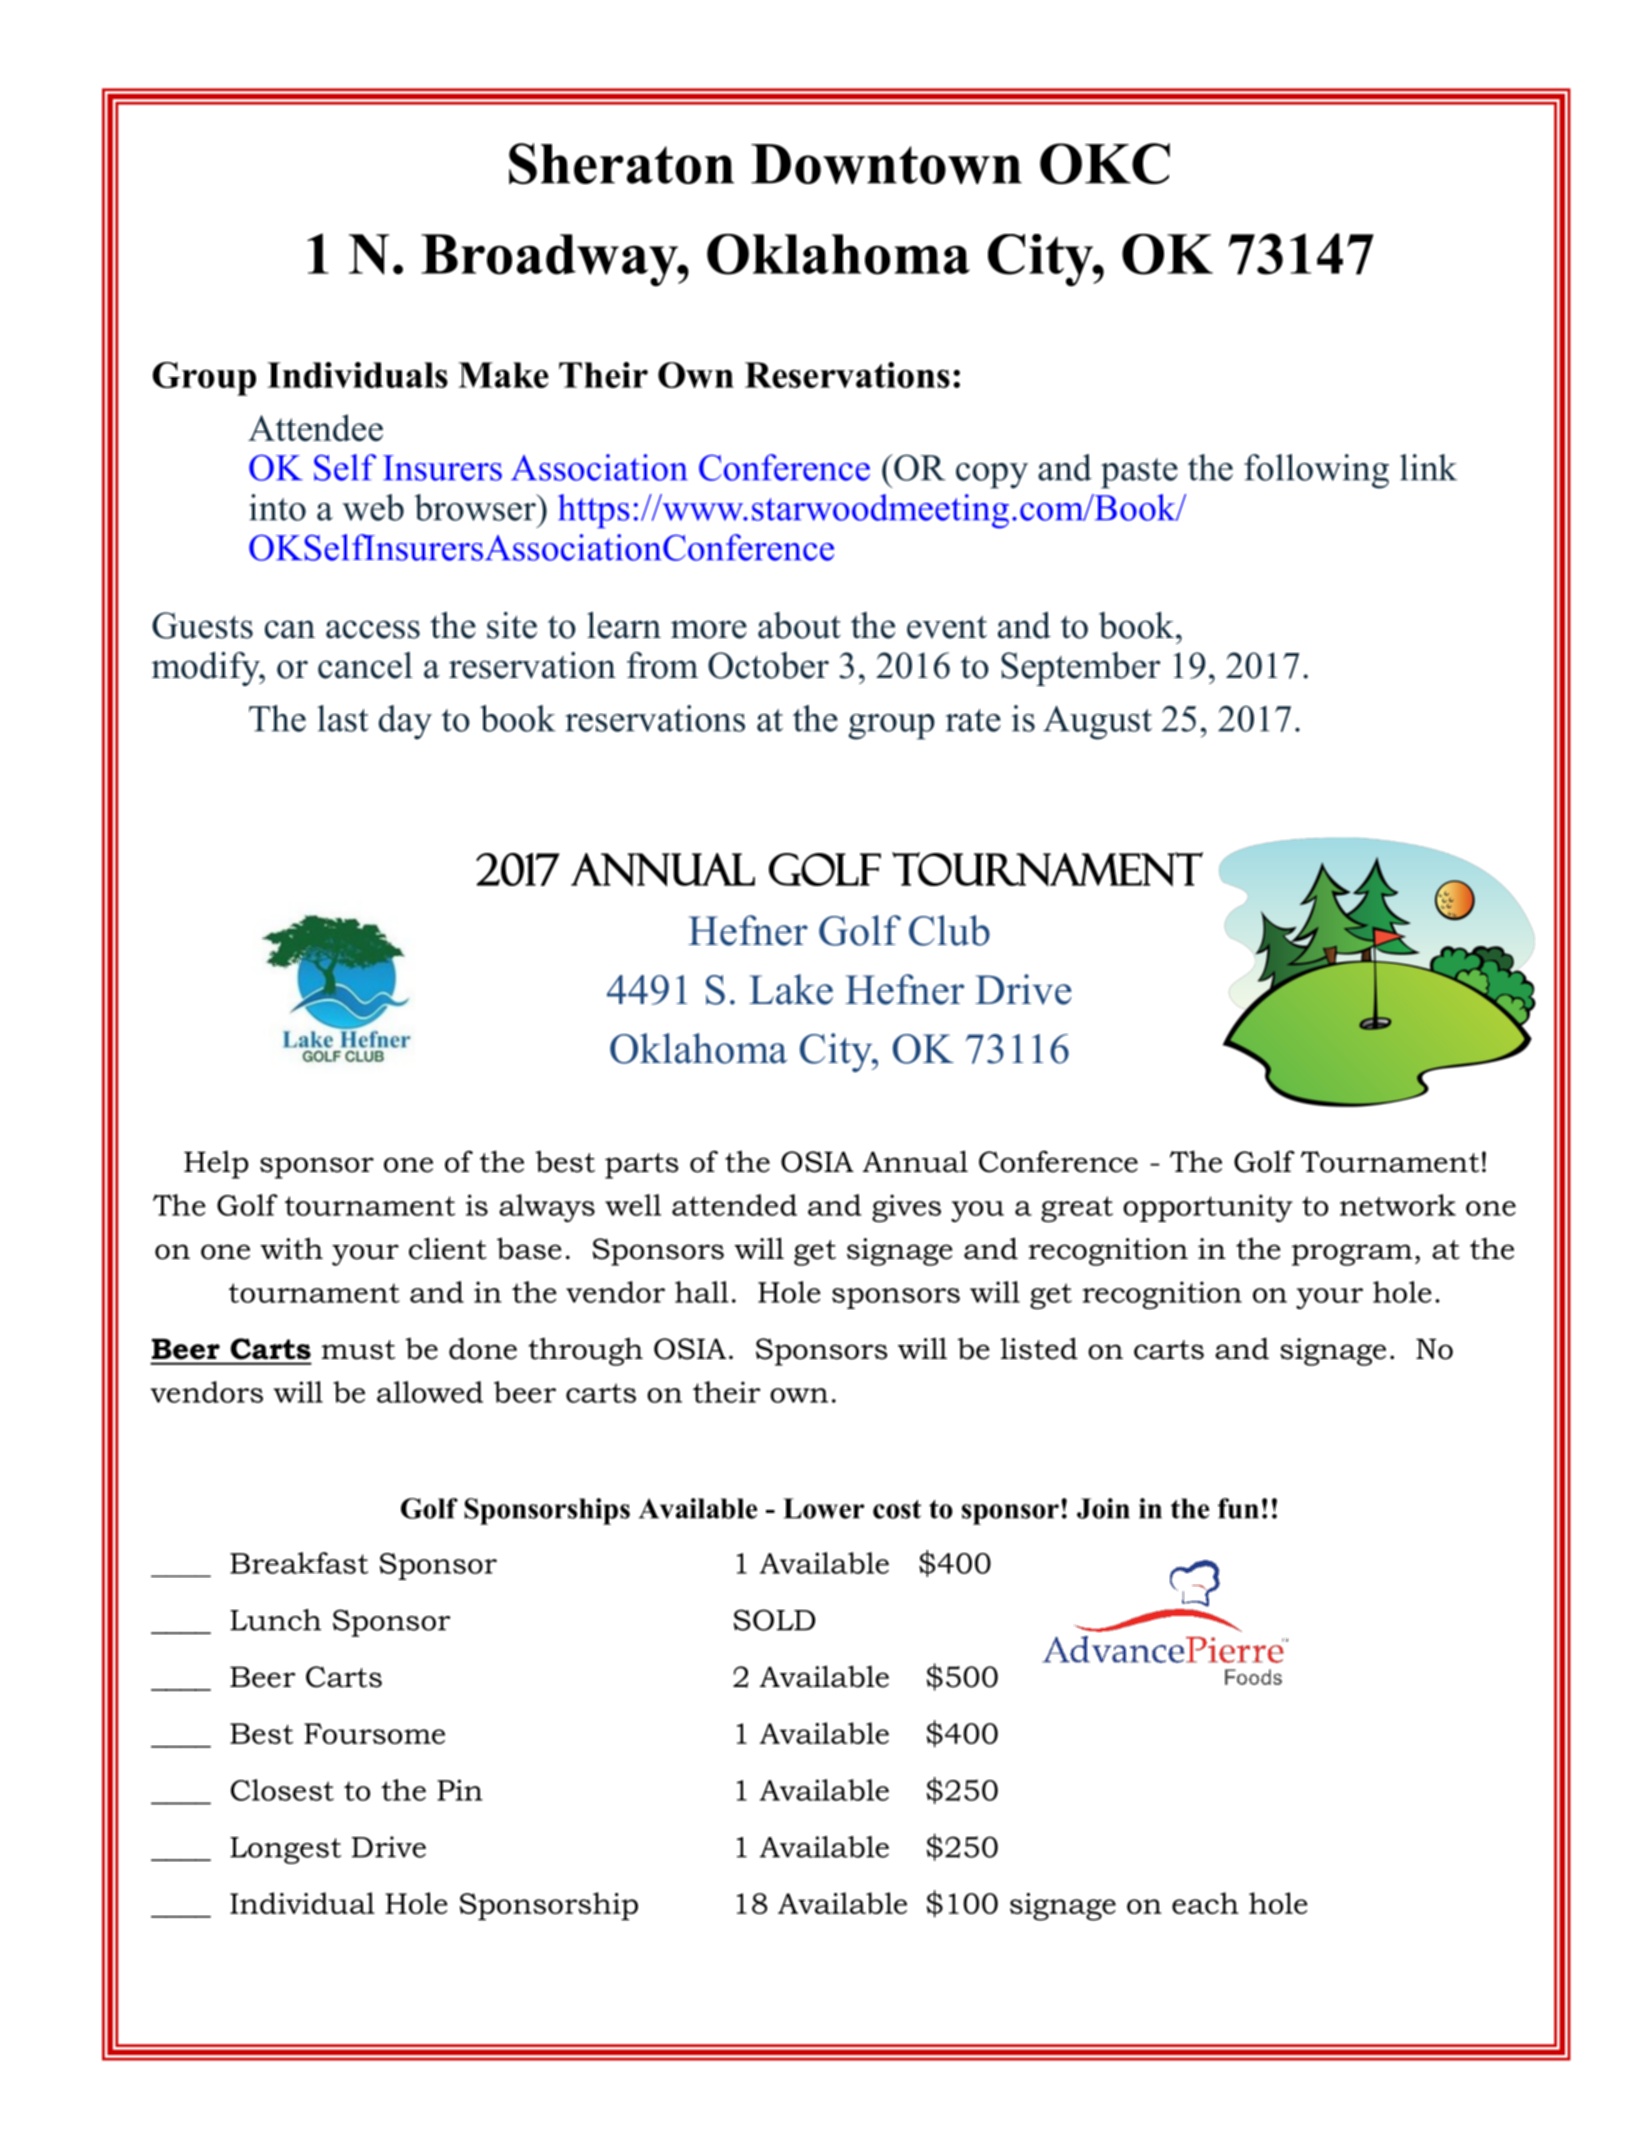 The width and height of the screenshot is (1645, 2129). Describe the element at coordinates (886, 164) in the screenshot. I see `Downtown` at that location.
